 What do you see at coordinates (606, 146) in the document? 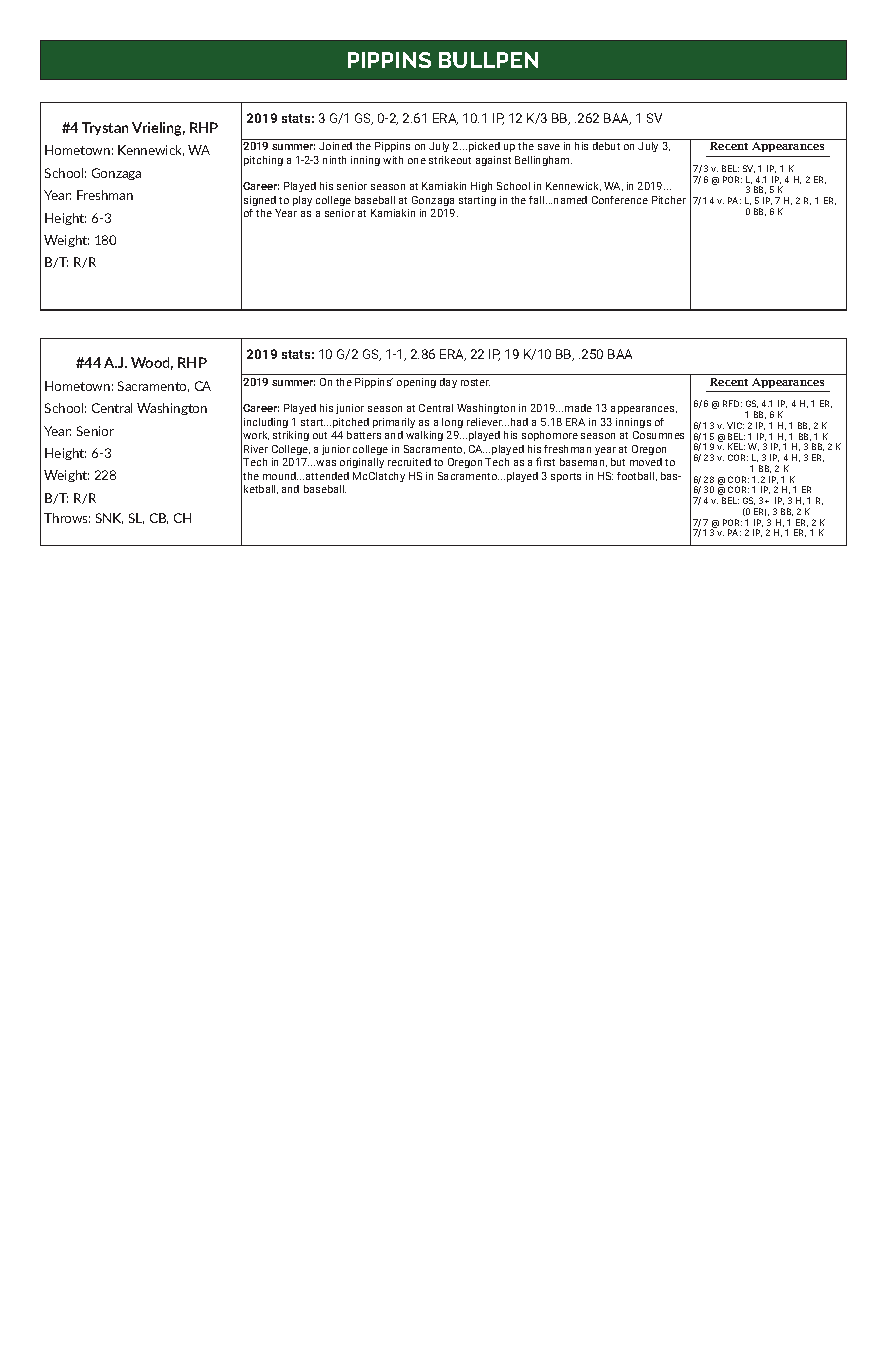
I see `debut` at bounding box center [606, 146].
